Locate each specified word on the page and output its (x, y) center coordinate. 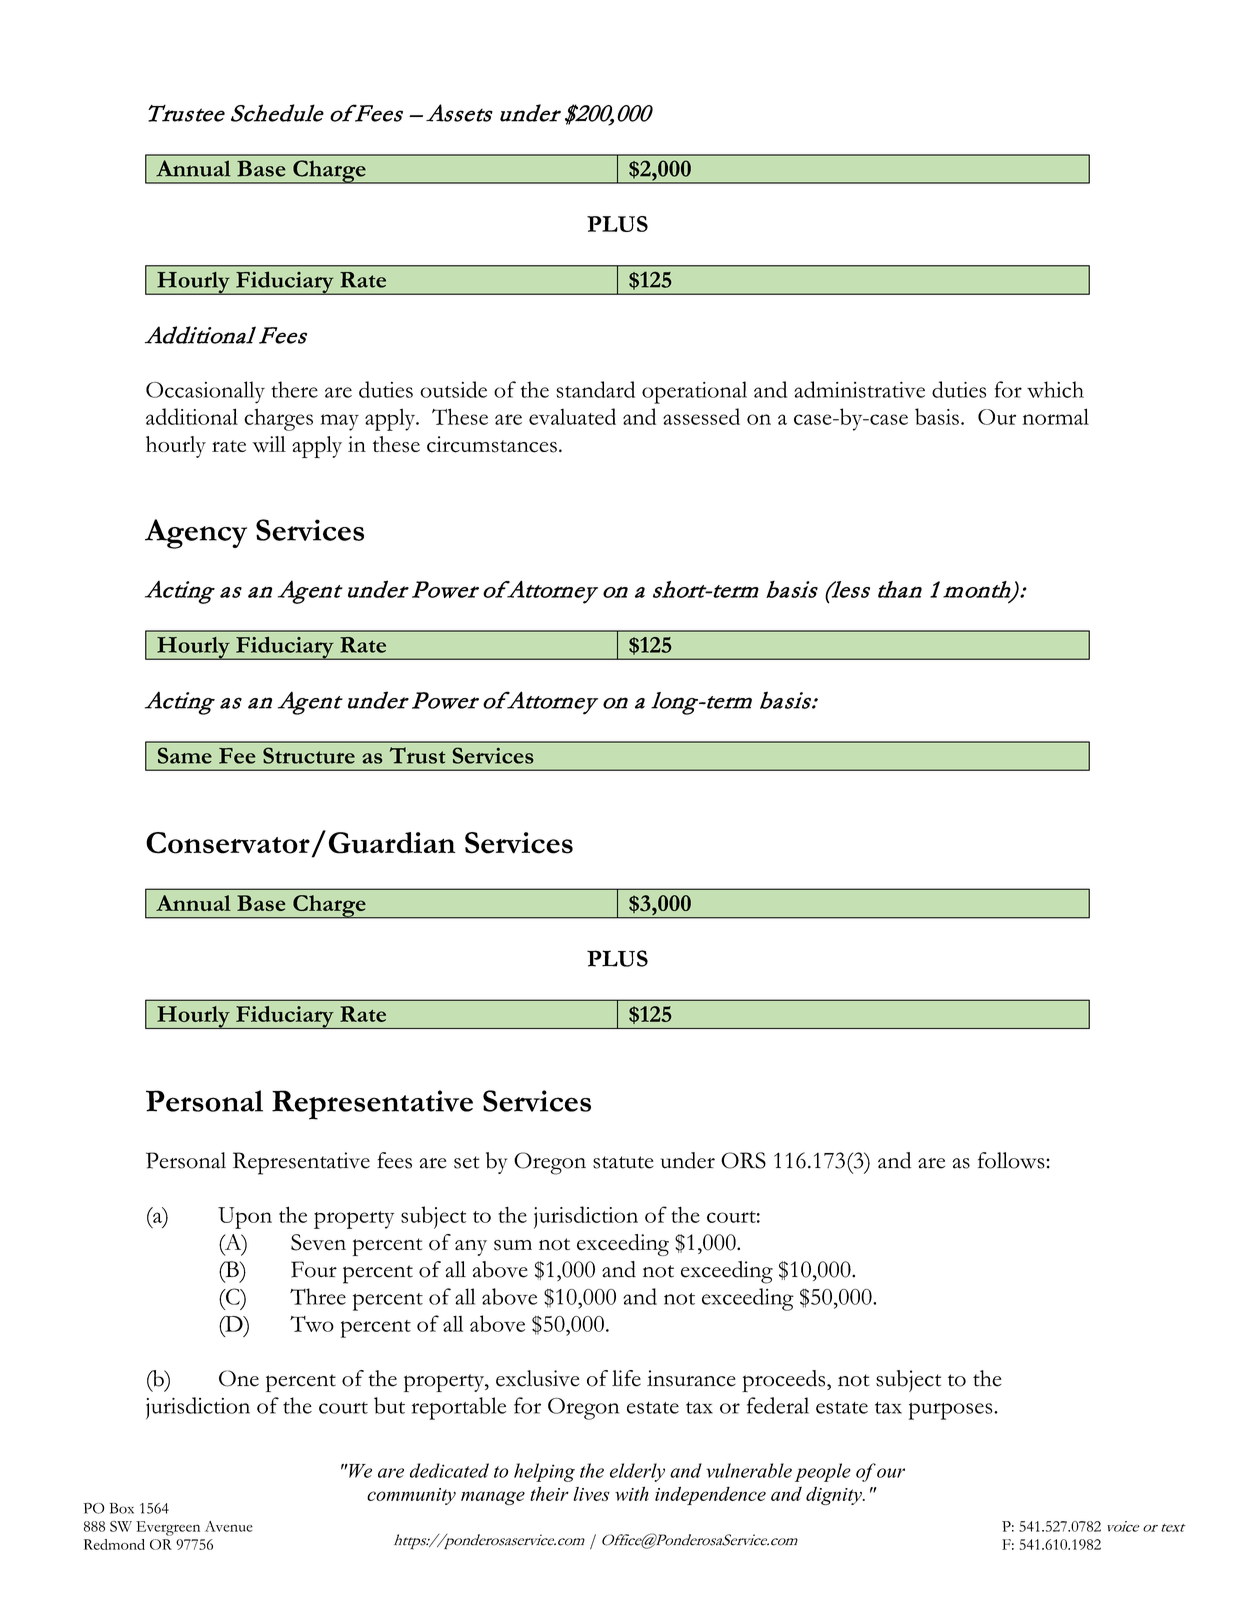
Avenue (229, 1526)
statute (623, 1162)
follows (1011, 1160)
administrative (859, 389)
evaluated (572, 416)
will (269, 444)
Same (185, 755)
